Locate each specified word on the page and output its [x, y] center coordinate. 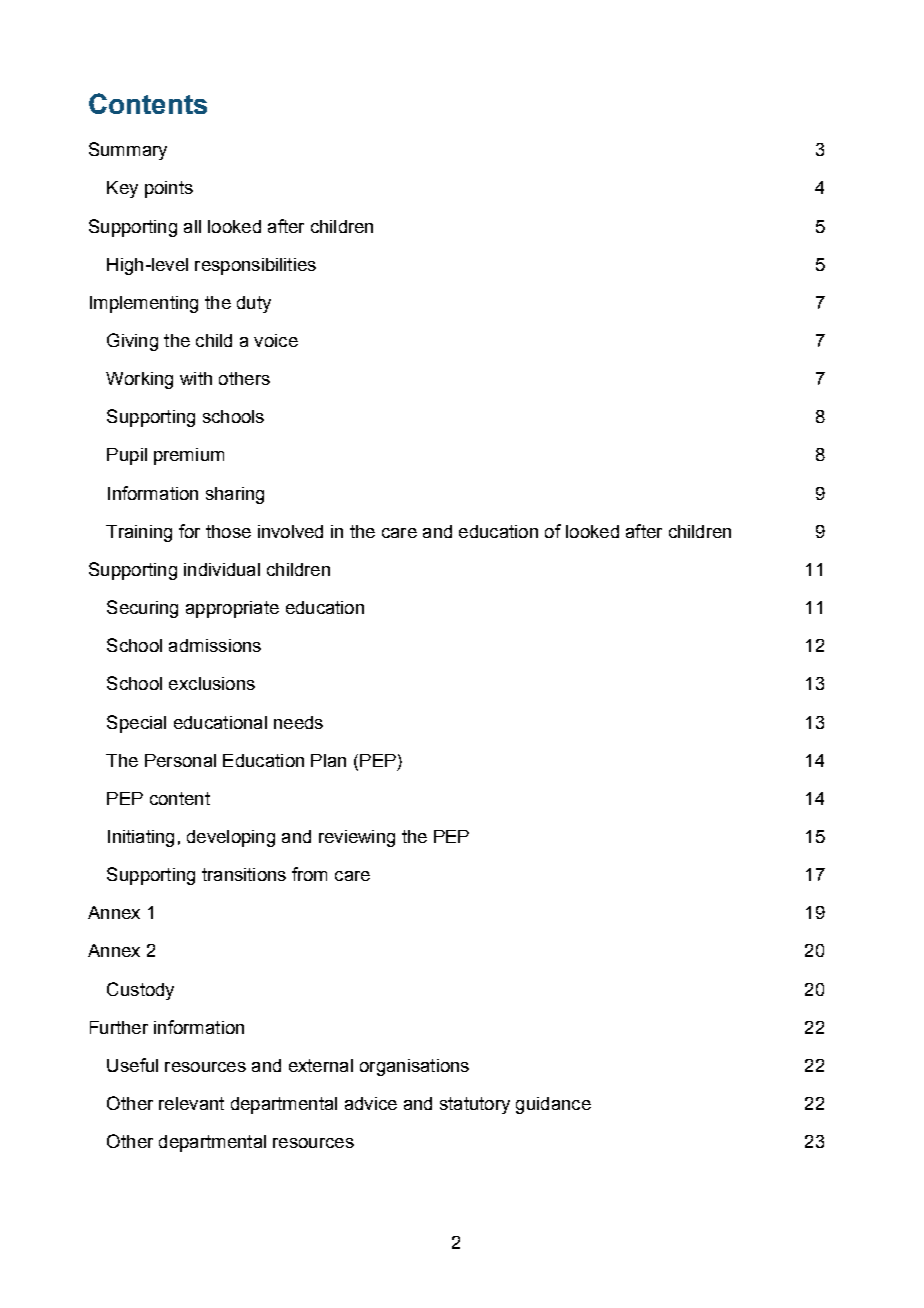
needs [298, 722]
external [321, 1065]
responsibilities [255, 266]
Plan [328, 760]
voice [276, 340]
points [169, 189]
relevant [191, 1103]
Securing [142, 609]
